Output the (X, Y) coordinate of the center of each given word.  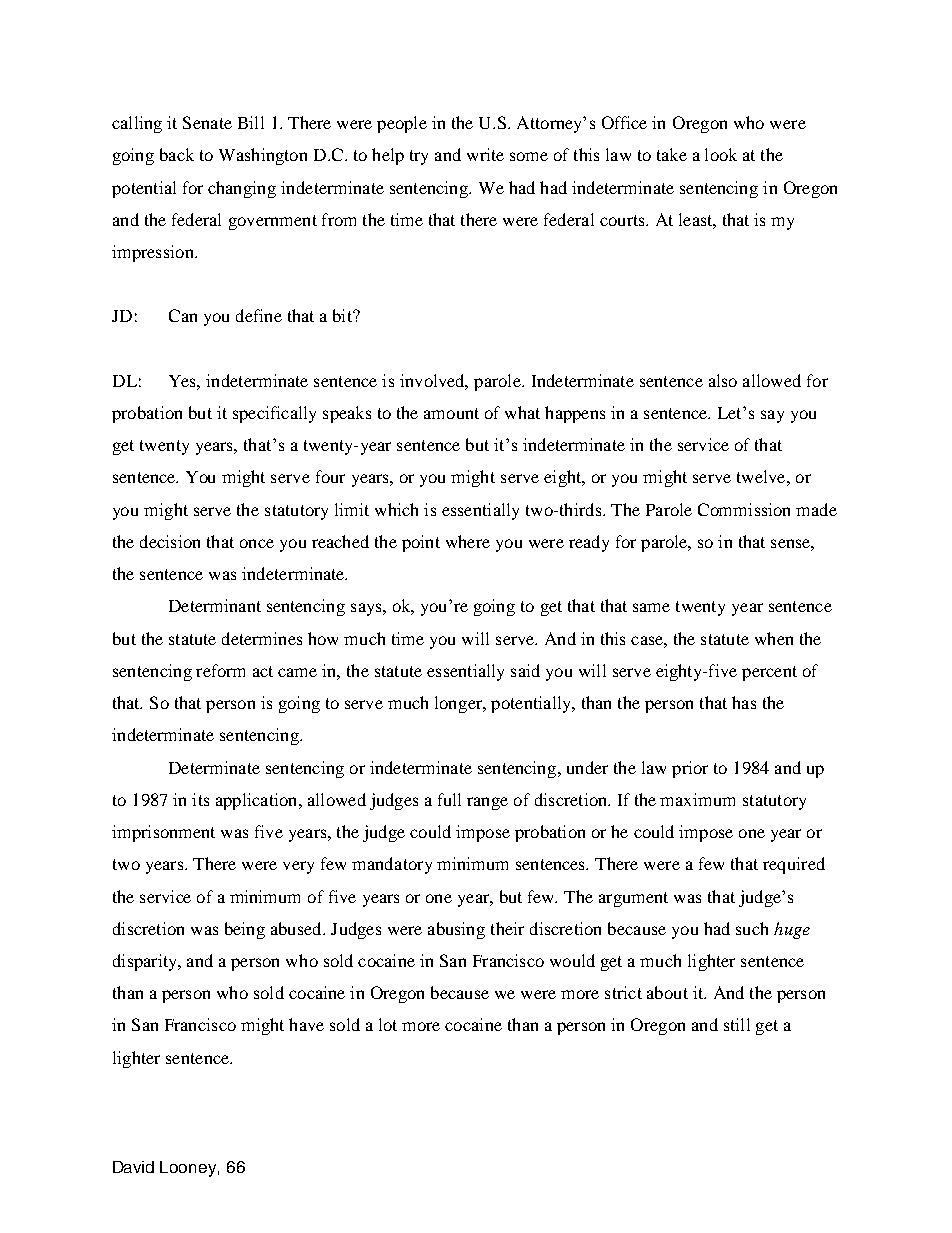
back (177, 154)
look (721, 154)
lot (388, 1024)
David (133, 1167)
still (737, 1024)
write (485, 154)
